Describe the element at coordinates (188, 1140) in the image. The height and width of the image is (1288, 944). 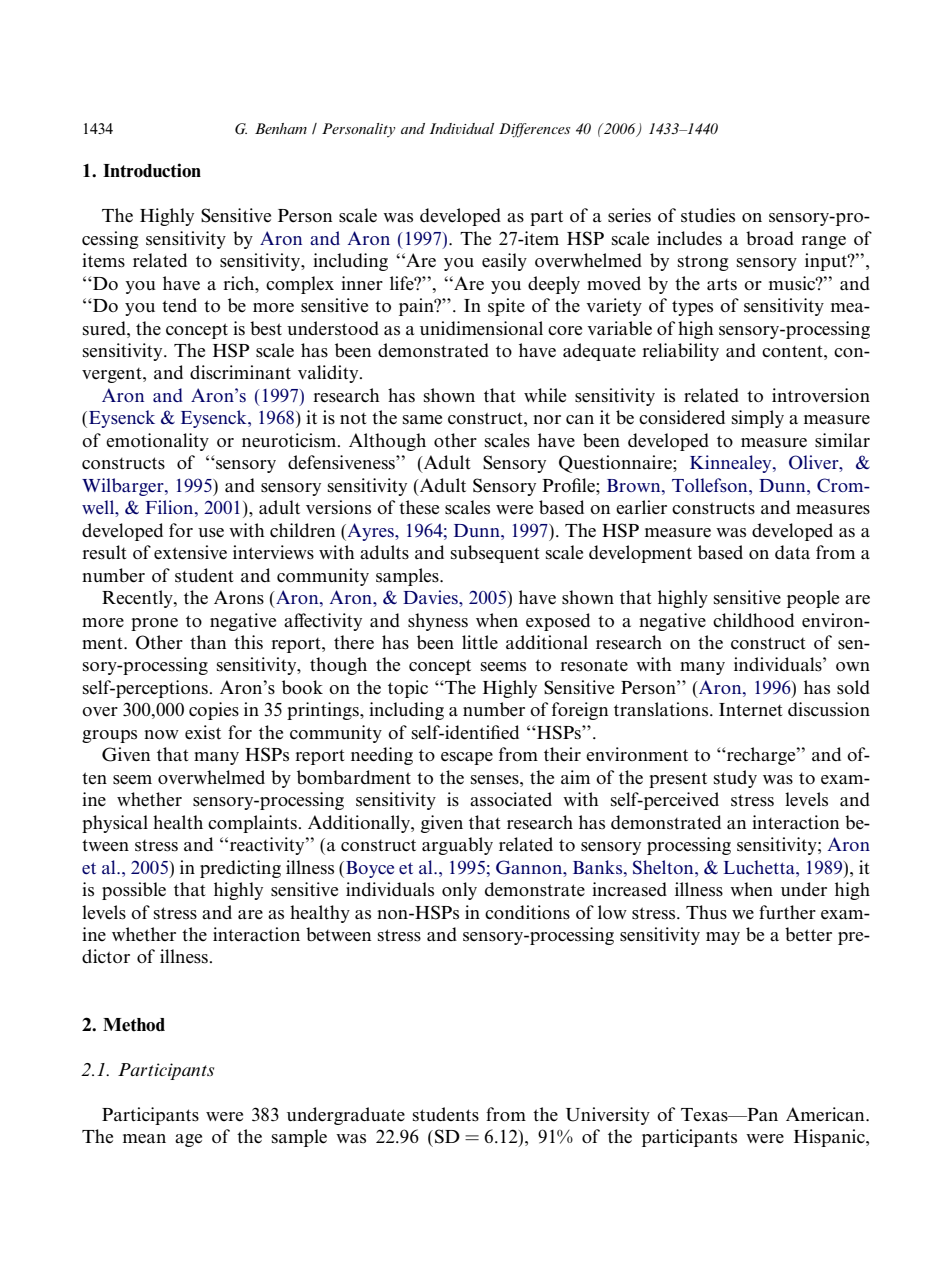
I see `age` at that location.
